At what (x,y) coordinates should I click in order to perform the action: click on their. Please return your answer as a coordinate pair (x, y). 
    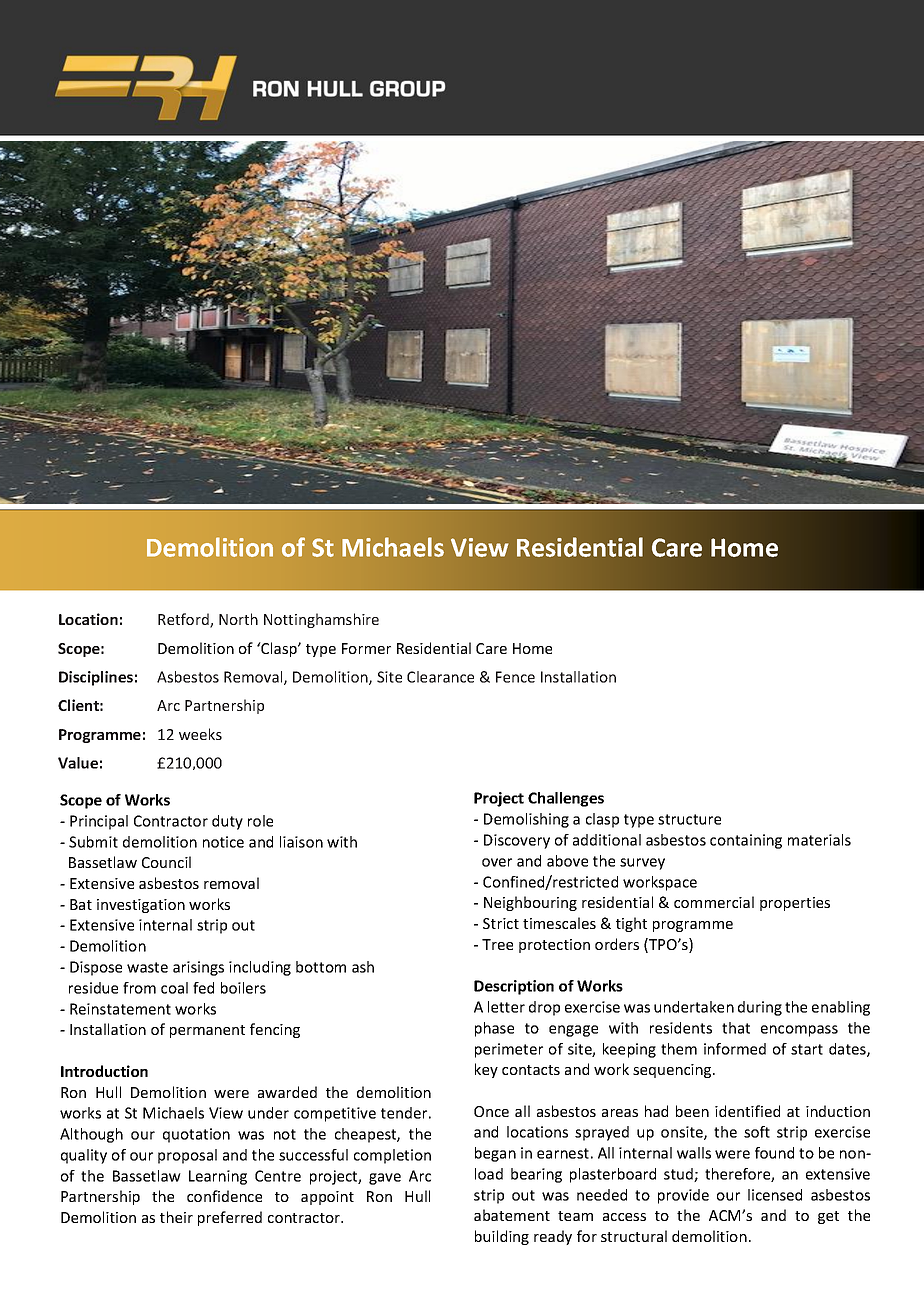
    Looking at the image, I should click on (176, 1217).
